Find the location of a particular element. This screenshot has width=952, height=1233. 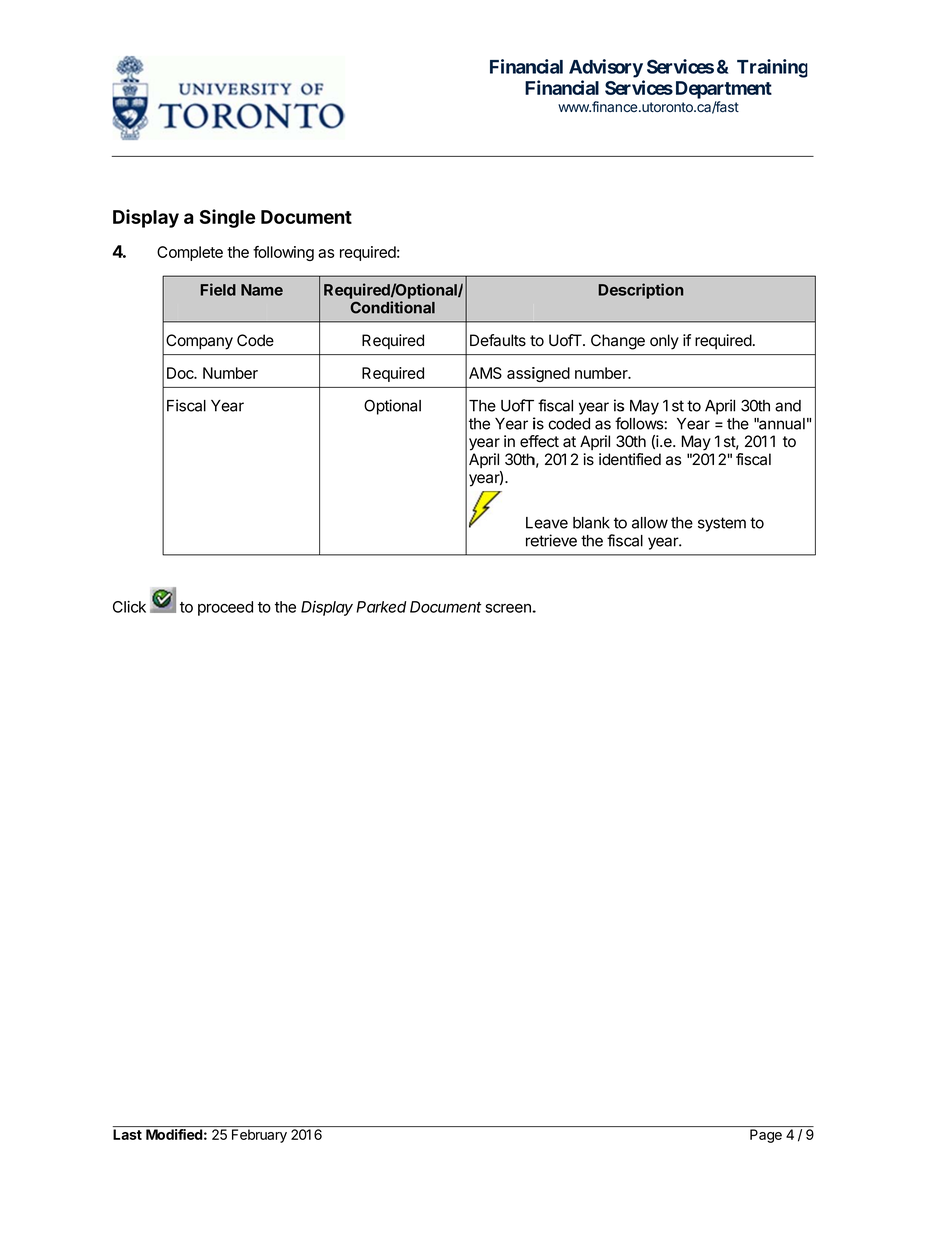

Last is located at coordinates (127, 1134).
